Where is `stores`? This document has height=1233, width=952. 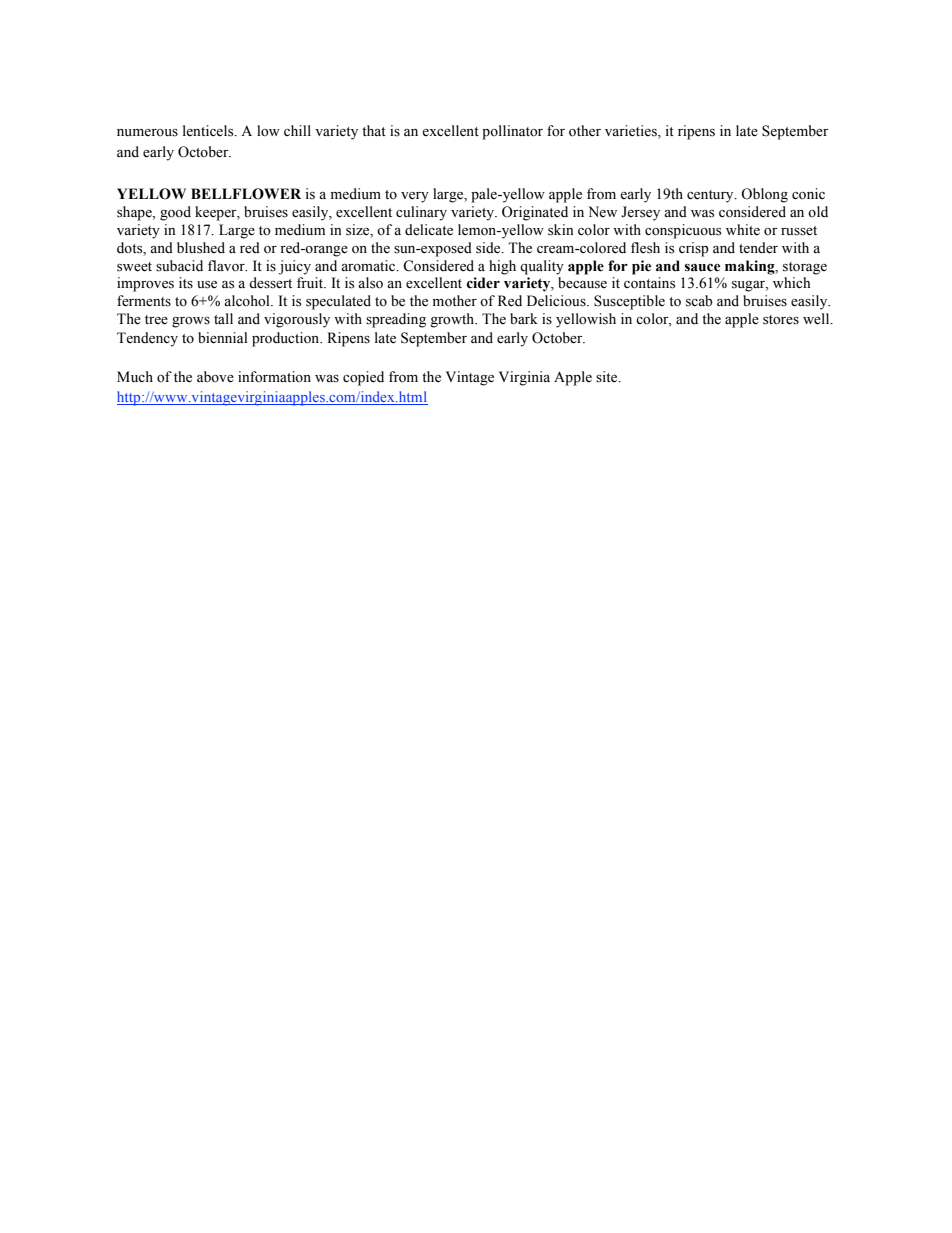
stores is located at coordinates (781, 320).
